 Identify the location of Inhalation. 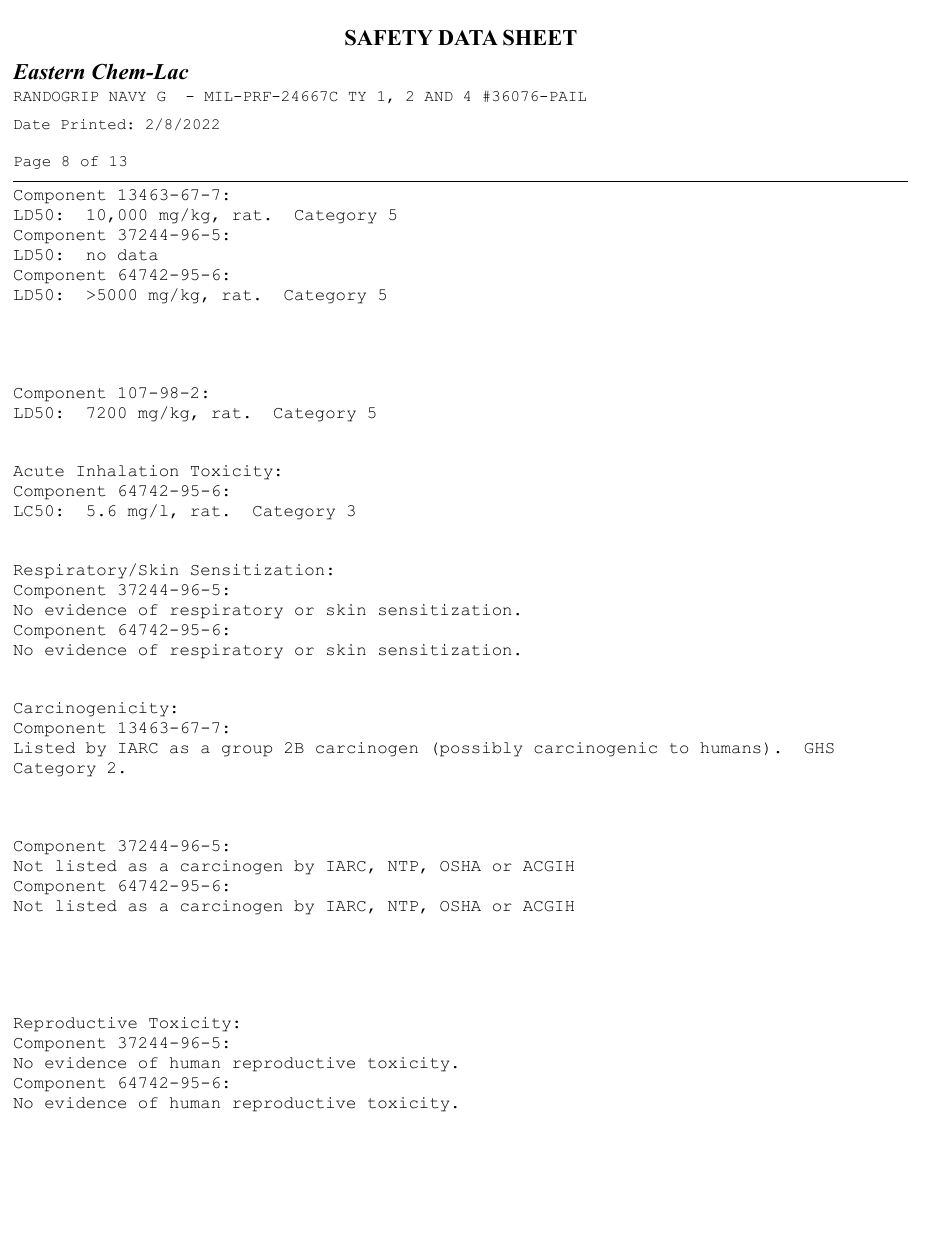
(128, 471).
